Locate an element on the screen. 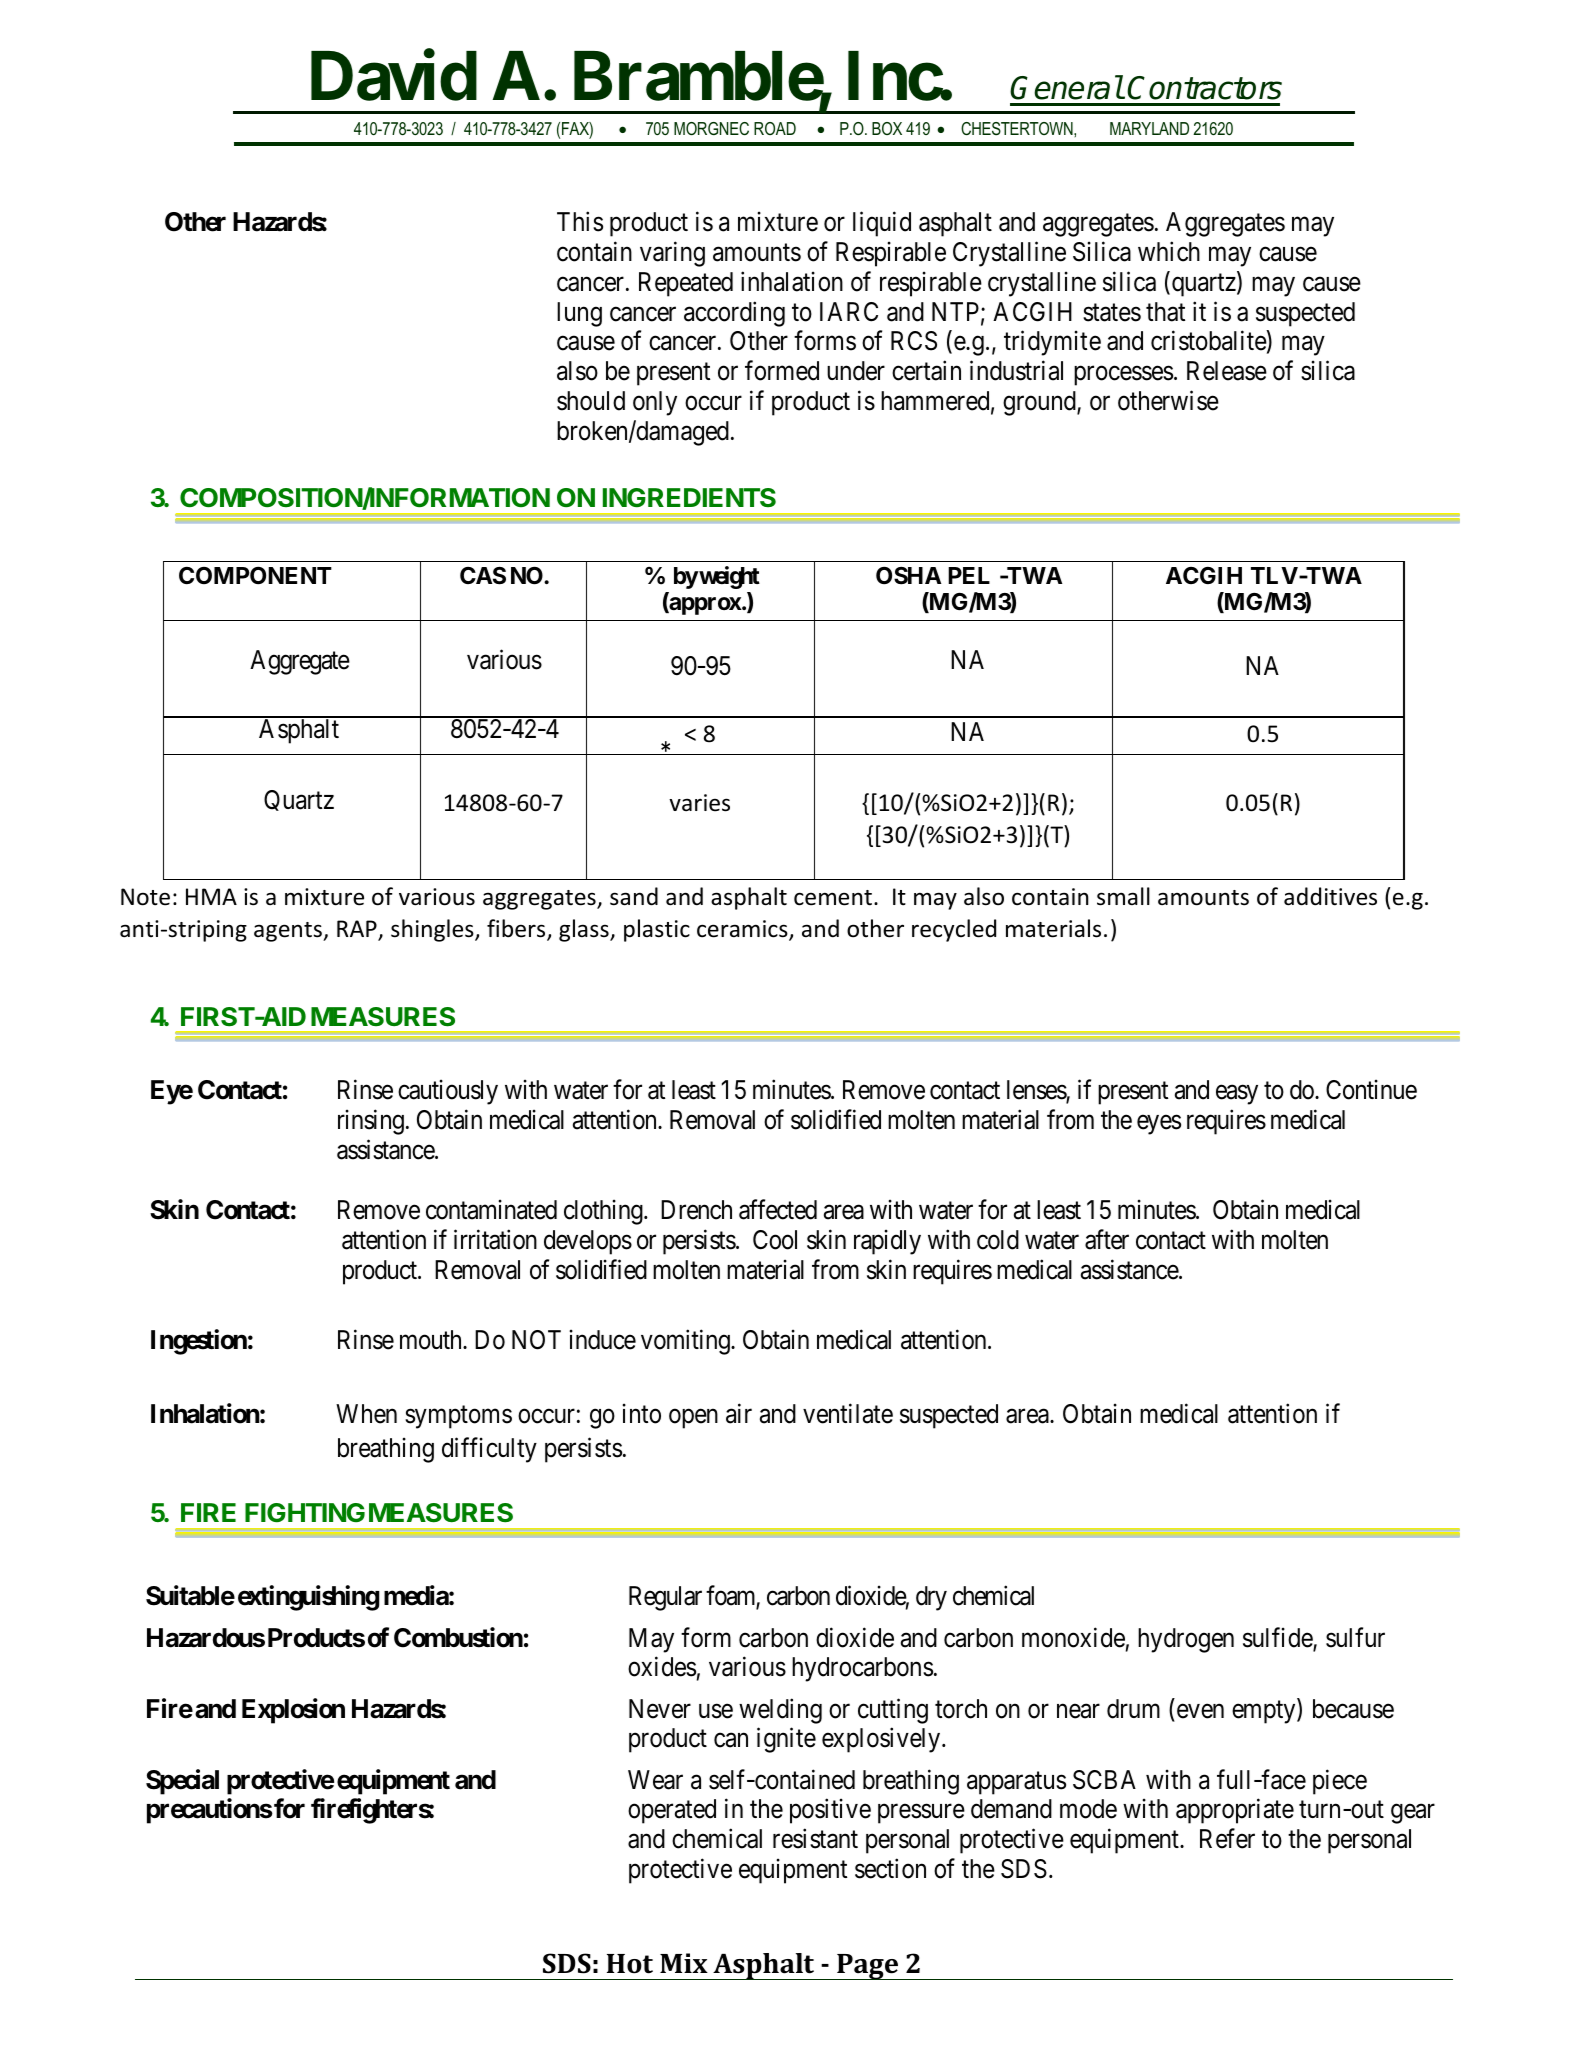 The width and height of the screenshot is (1588, 2055). which is located at coordinates (1169, 251).
